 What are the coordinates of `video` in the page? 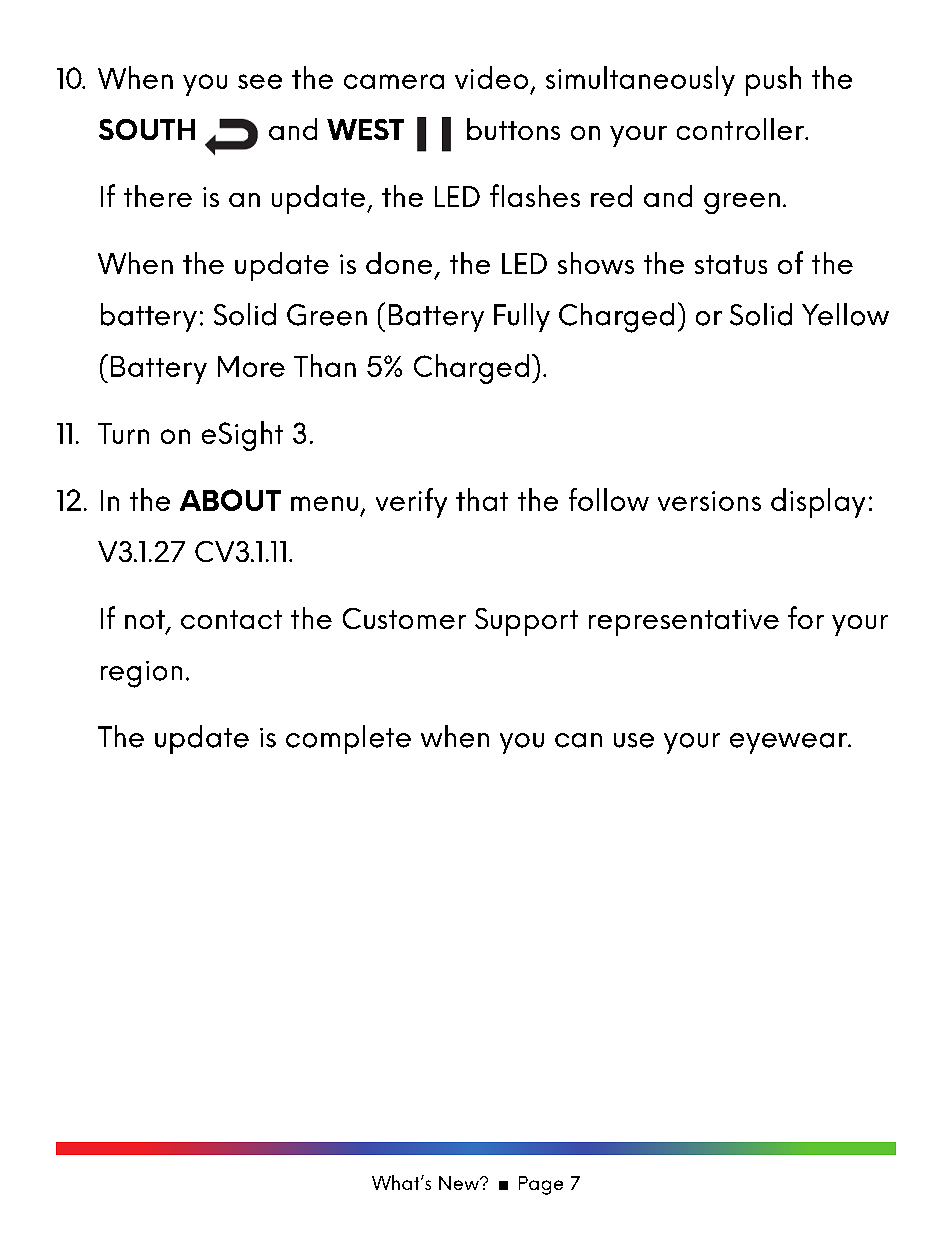 It's located at (491, 77).
